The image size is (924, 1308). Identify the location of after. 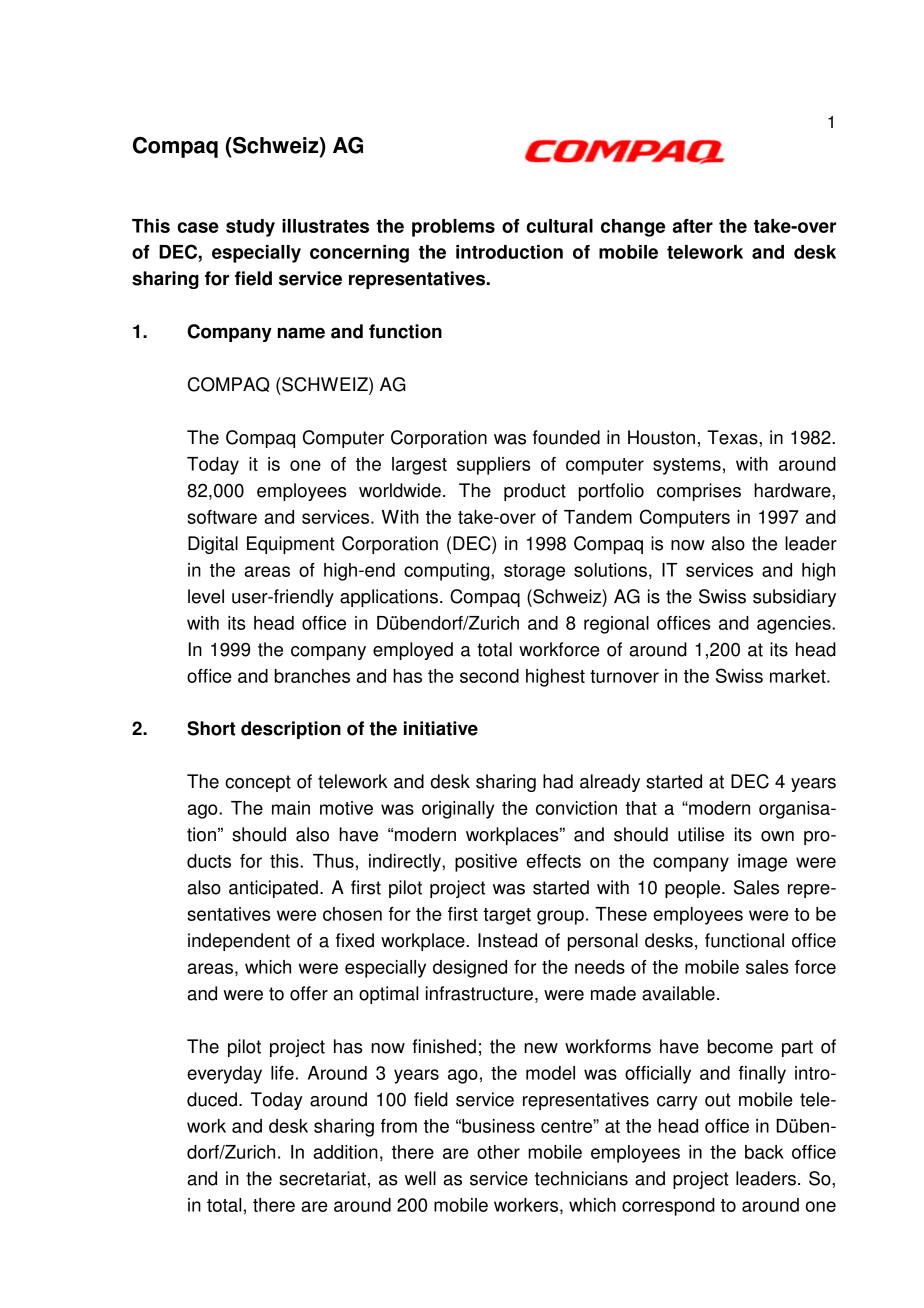
(693, 226).
